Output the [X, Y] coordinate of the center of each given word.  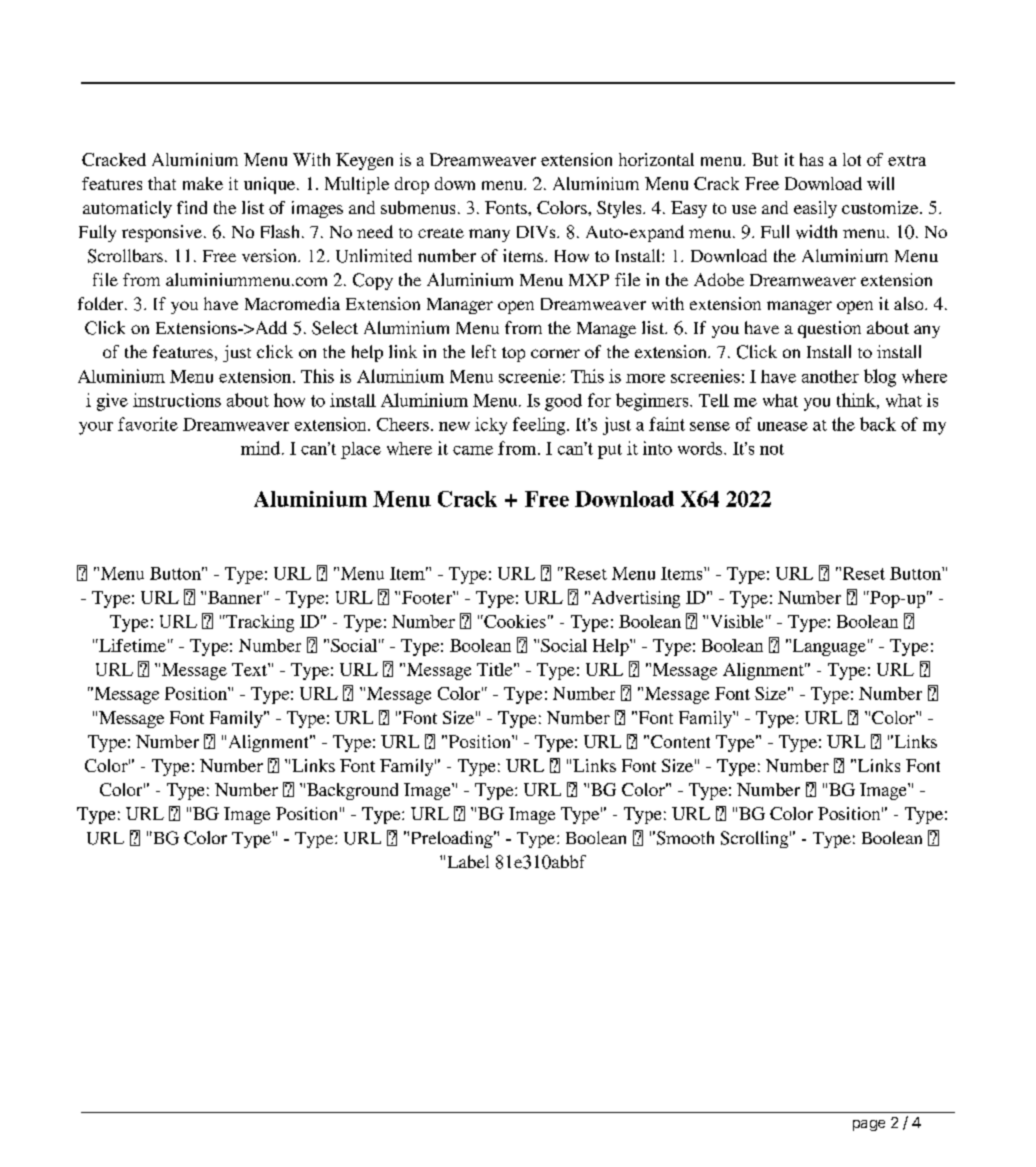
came [473, 450]
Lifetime [131, 645]
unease [783, 426]
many [489, 235]
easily [815, 209]
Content [680, 741]
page [869, 1125]
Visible [737, 621]
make [203, 183]
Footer [428, 597]
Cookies [514, 621]
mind [260, 448]
